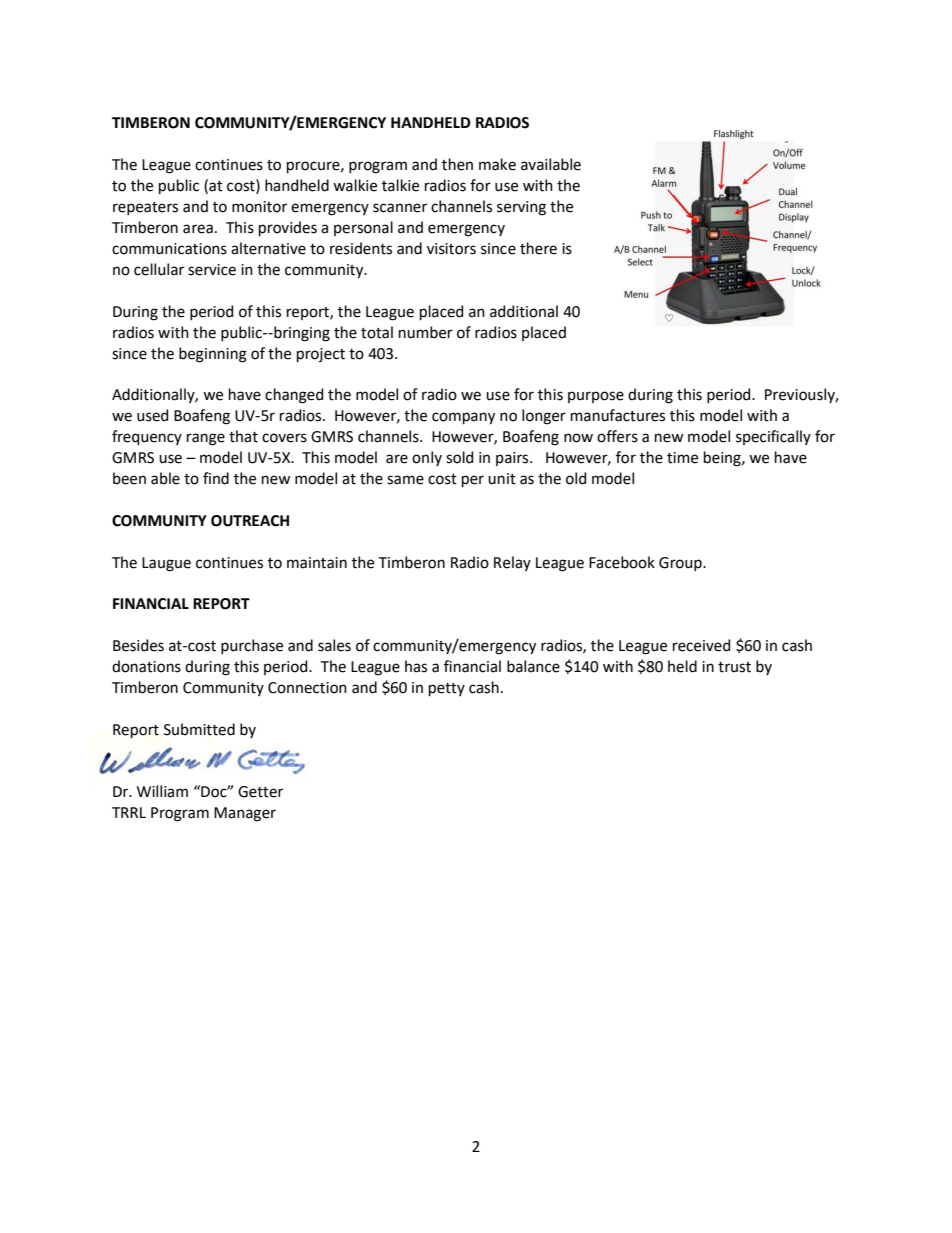  I want to click on purpose, so click(596, 397).
